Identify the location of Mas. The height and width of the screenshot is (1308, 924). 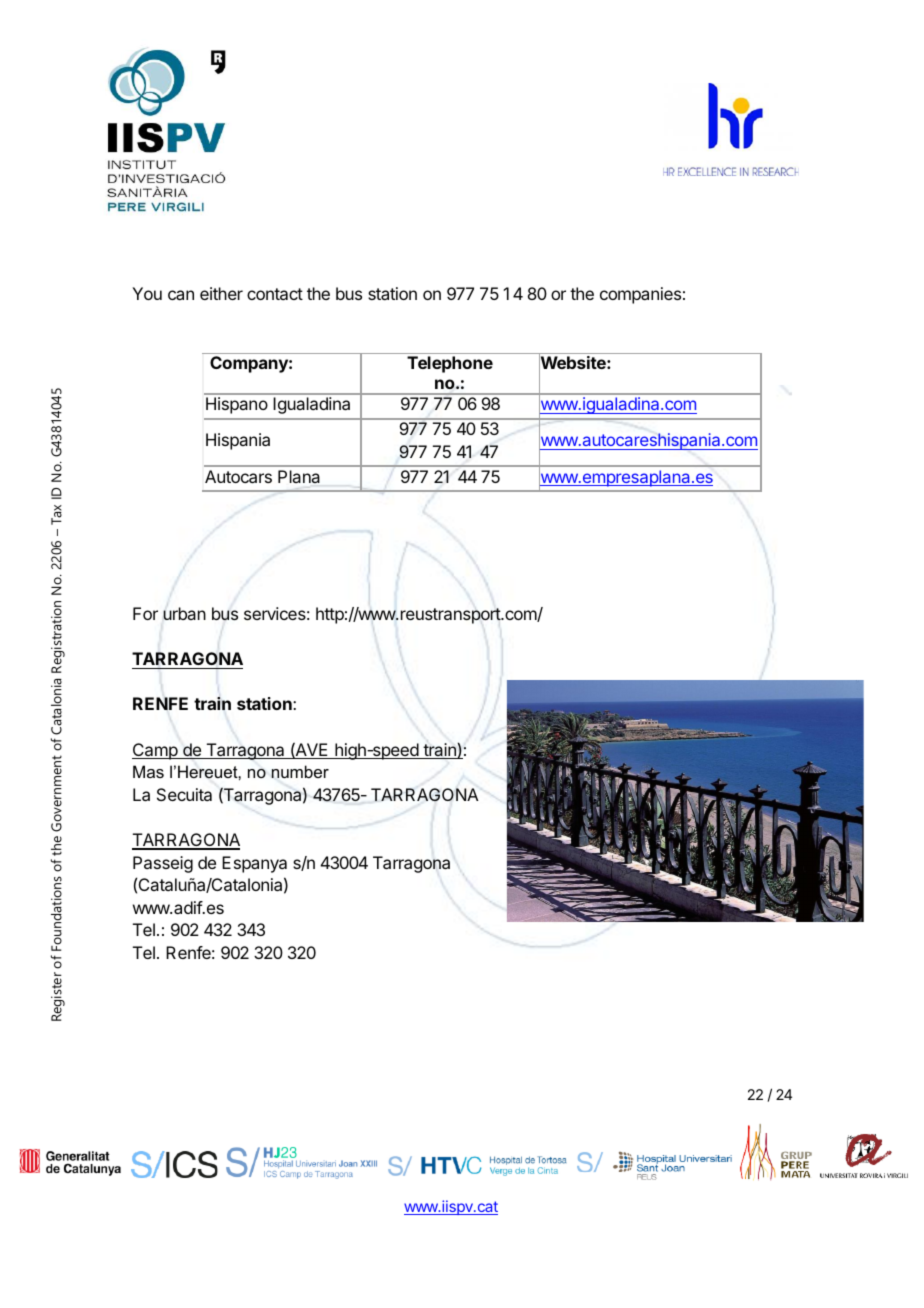
(148, 771).
